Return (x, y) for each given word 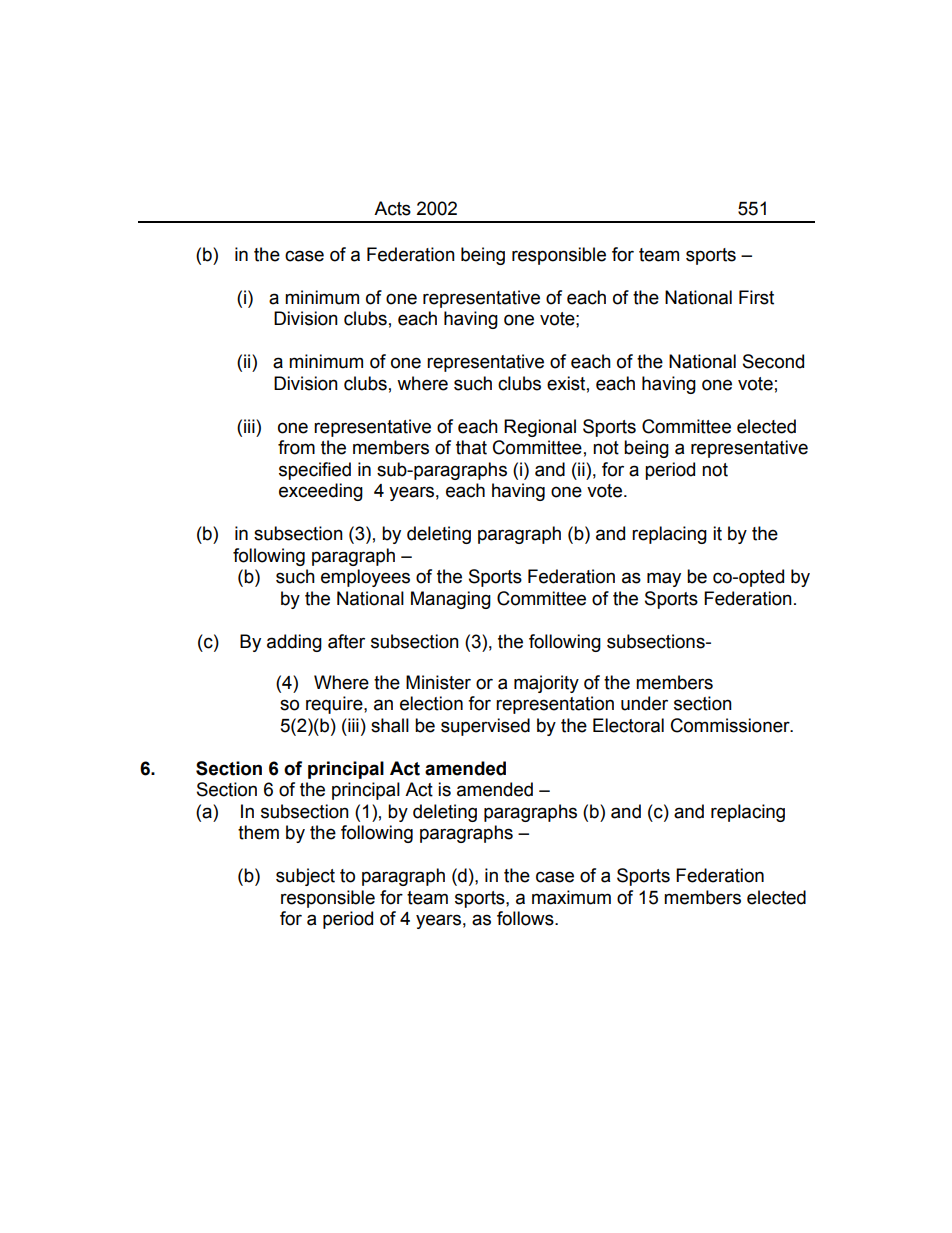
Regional (540, 428)
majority (546, 684)
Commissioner (731, 725)
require (335, 705)
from (296, 447)
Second (773, 361)
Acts (392, 208)
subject (305, 877)
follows (526, 918)
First (756, 297)
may (664, 579)
